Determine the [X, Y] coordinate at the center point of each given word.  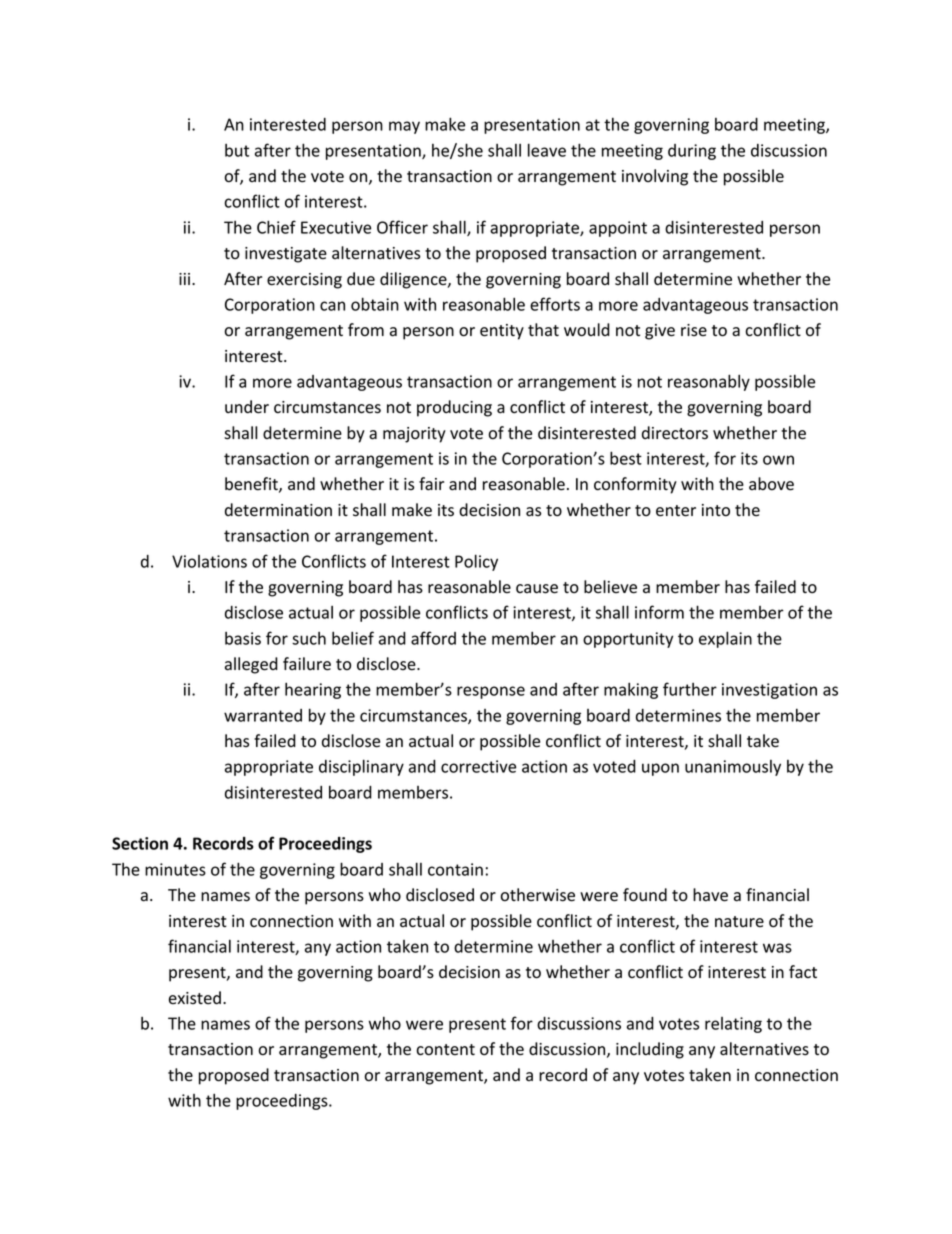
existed [195, 998]
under [247, 407]
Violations [209, 561]
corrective [478, 766]
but [237, 150]
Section [140, 843]
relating [733, 1025]
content [445, 1050]
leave [547, 150]
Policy [476, 562]
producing [454, 408]
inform [659, 612]
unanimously [733, 768]
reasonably [709, 382]
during [692, 152]
